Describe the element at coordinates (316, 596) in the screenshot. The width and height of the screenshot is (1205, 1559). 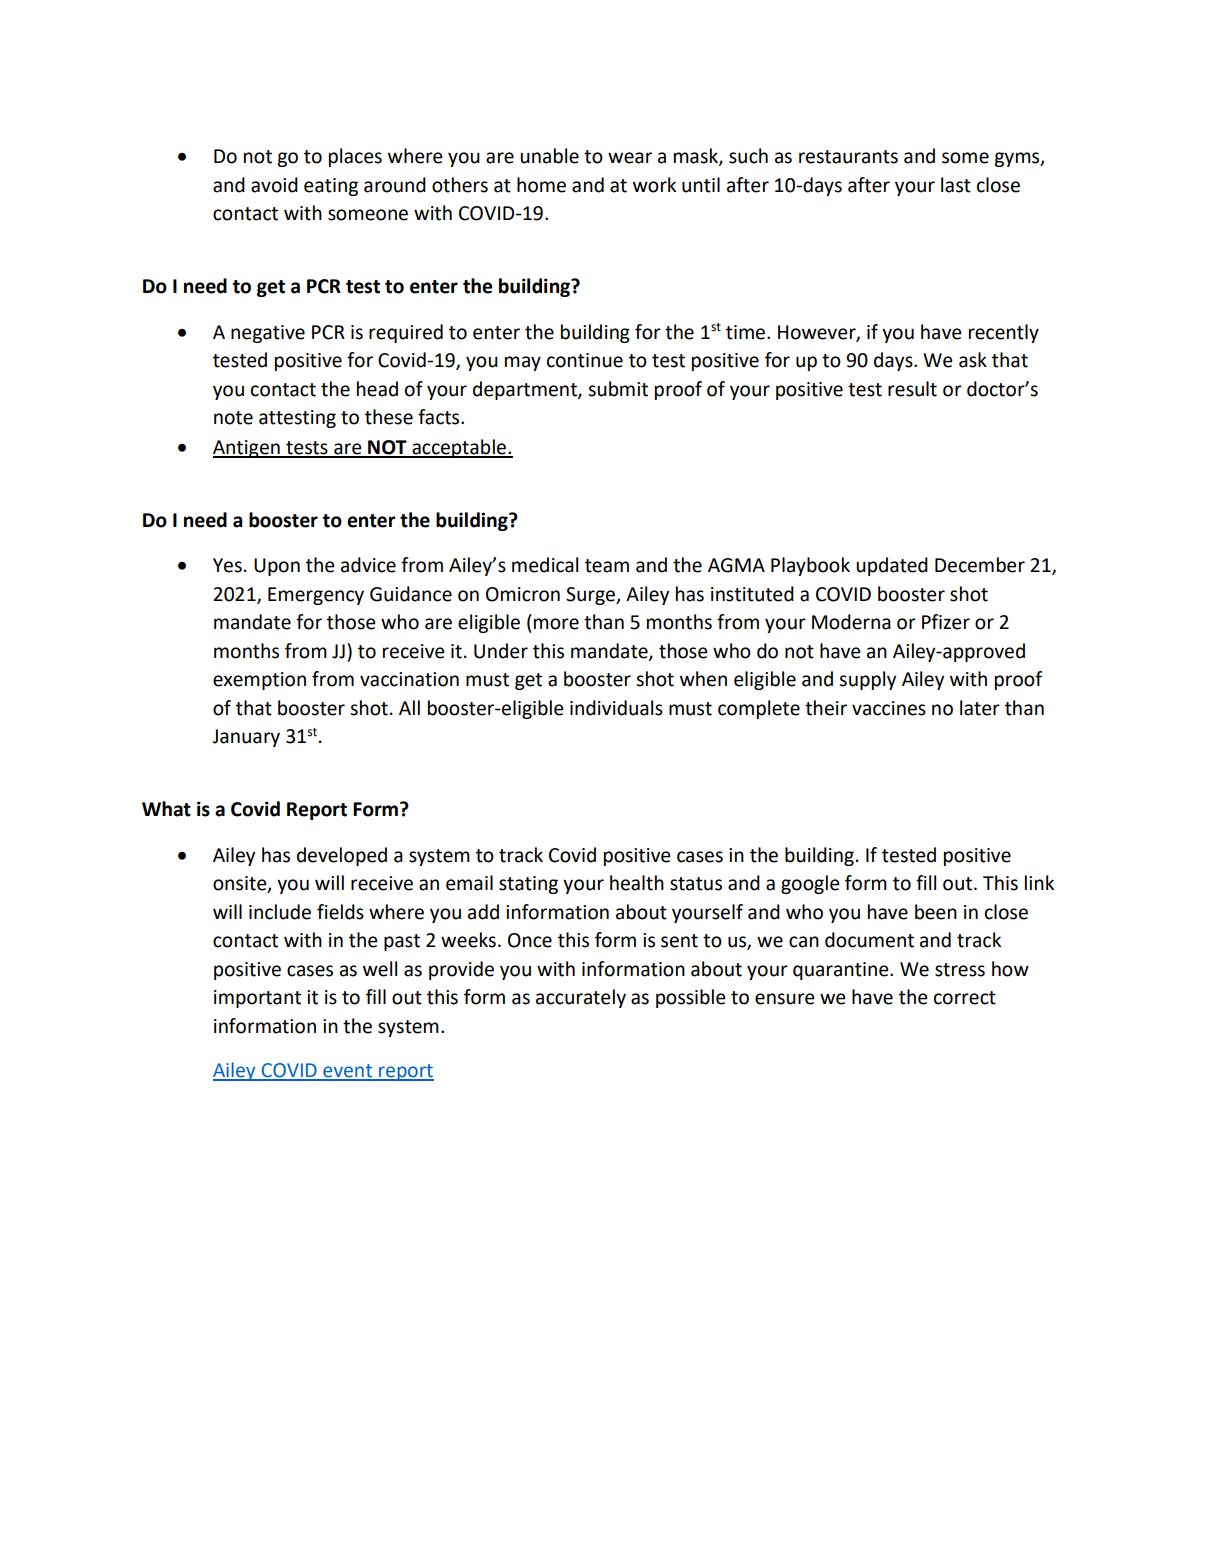
I see `Emergency` at that location.
